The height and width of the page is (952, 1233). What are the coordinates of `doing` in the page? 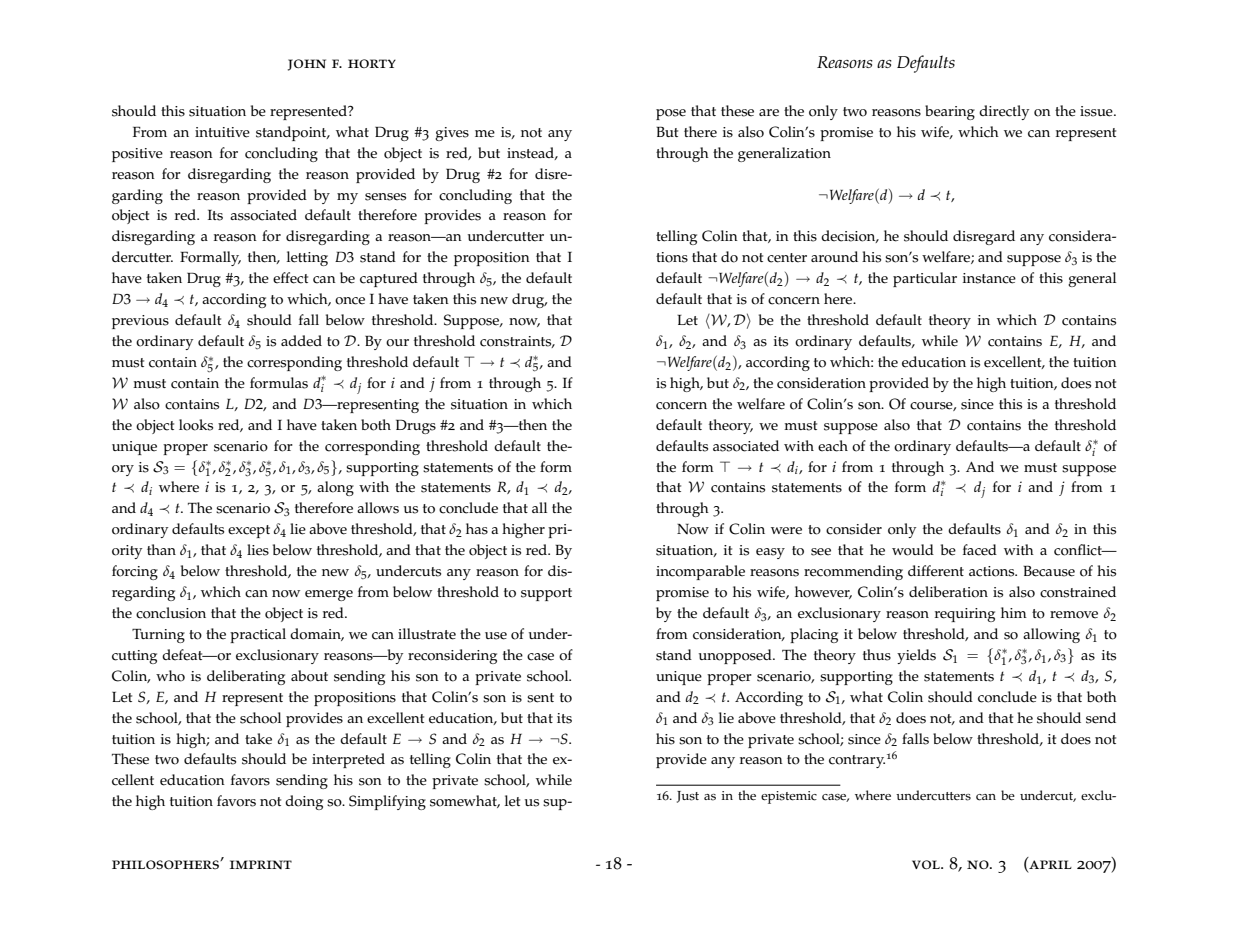 It's located at (304, 802).
